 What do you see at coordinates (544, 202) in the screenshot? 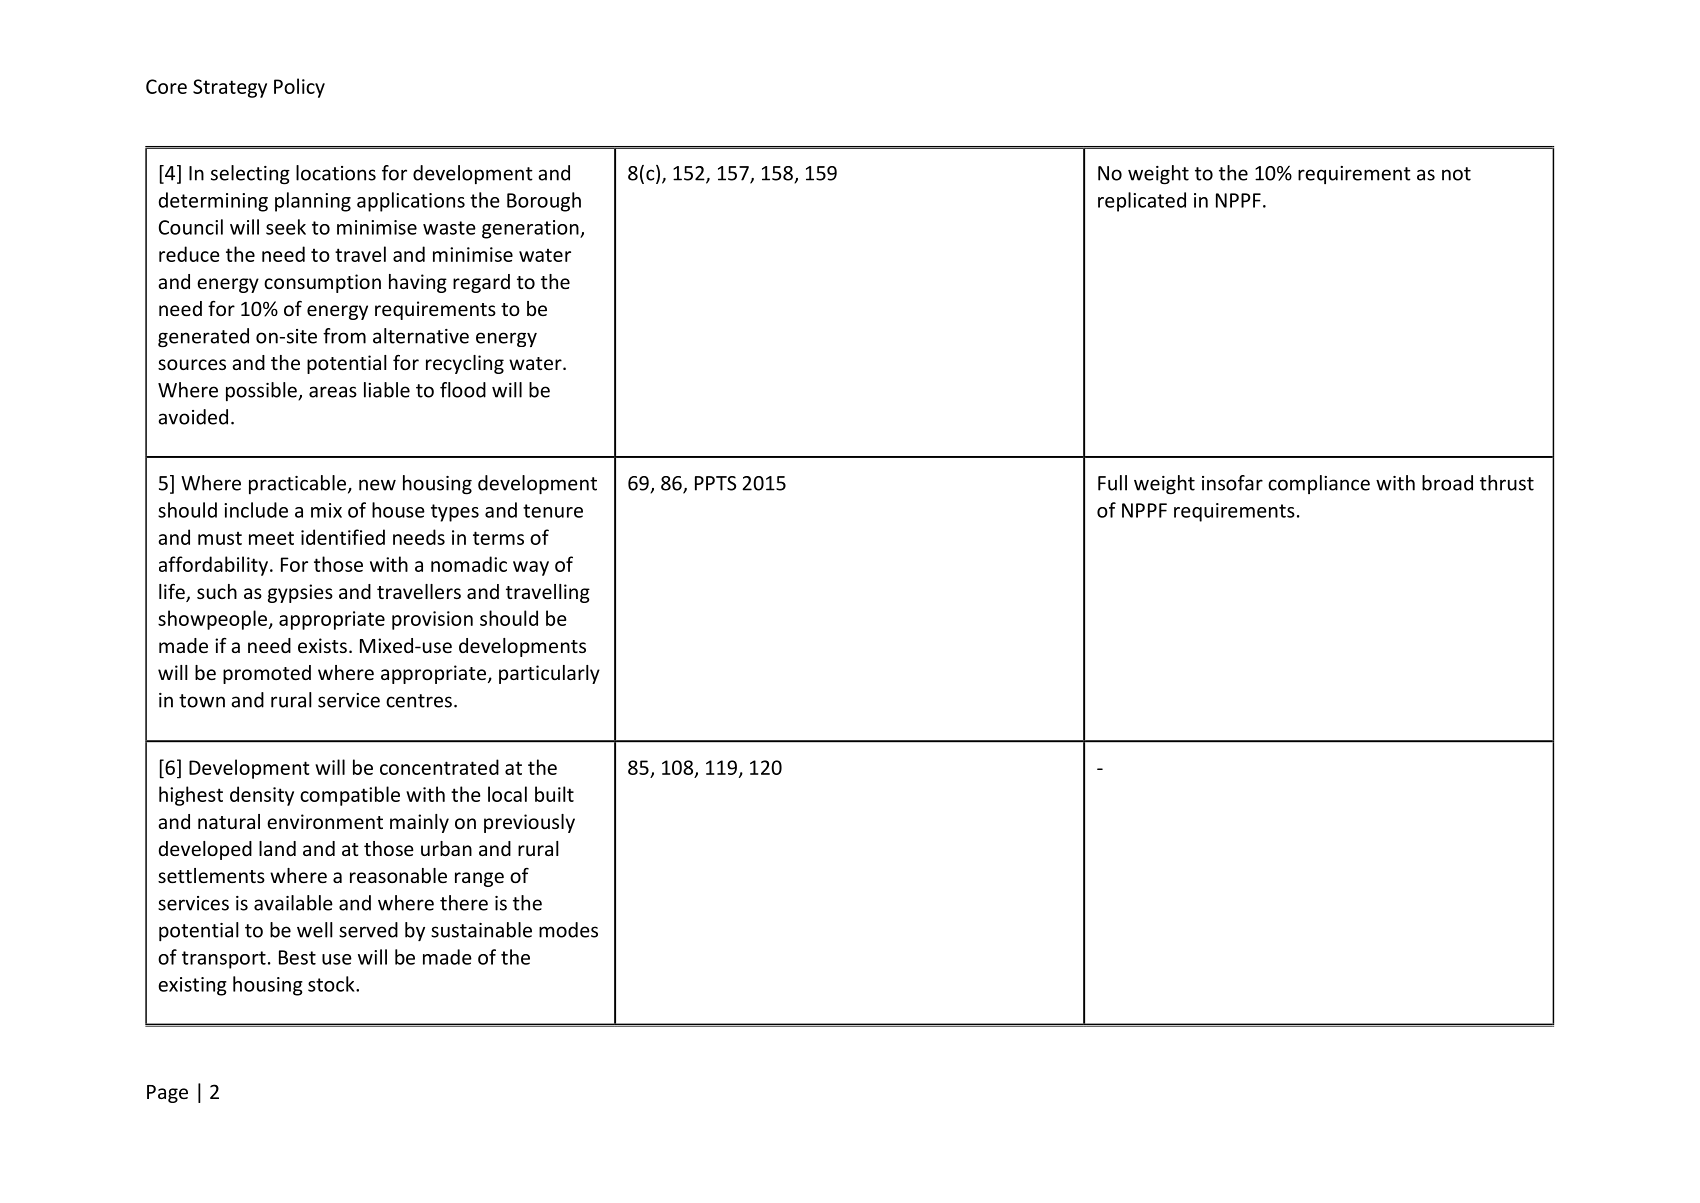
I see `Borough` at bounding box center [544, 202].
